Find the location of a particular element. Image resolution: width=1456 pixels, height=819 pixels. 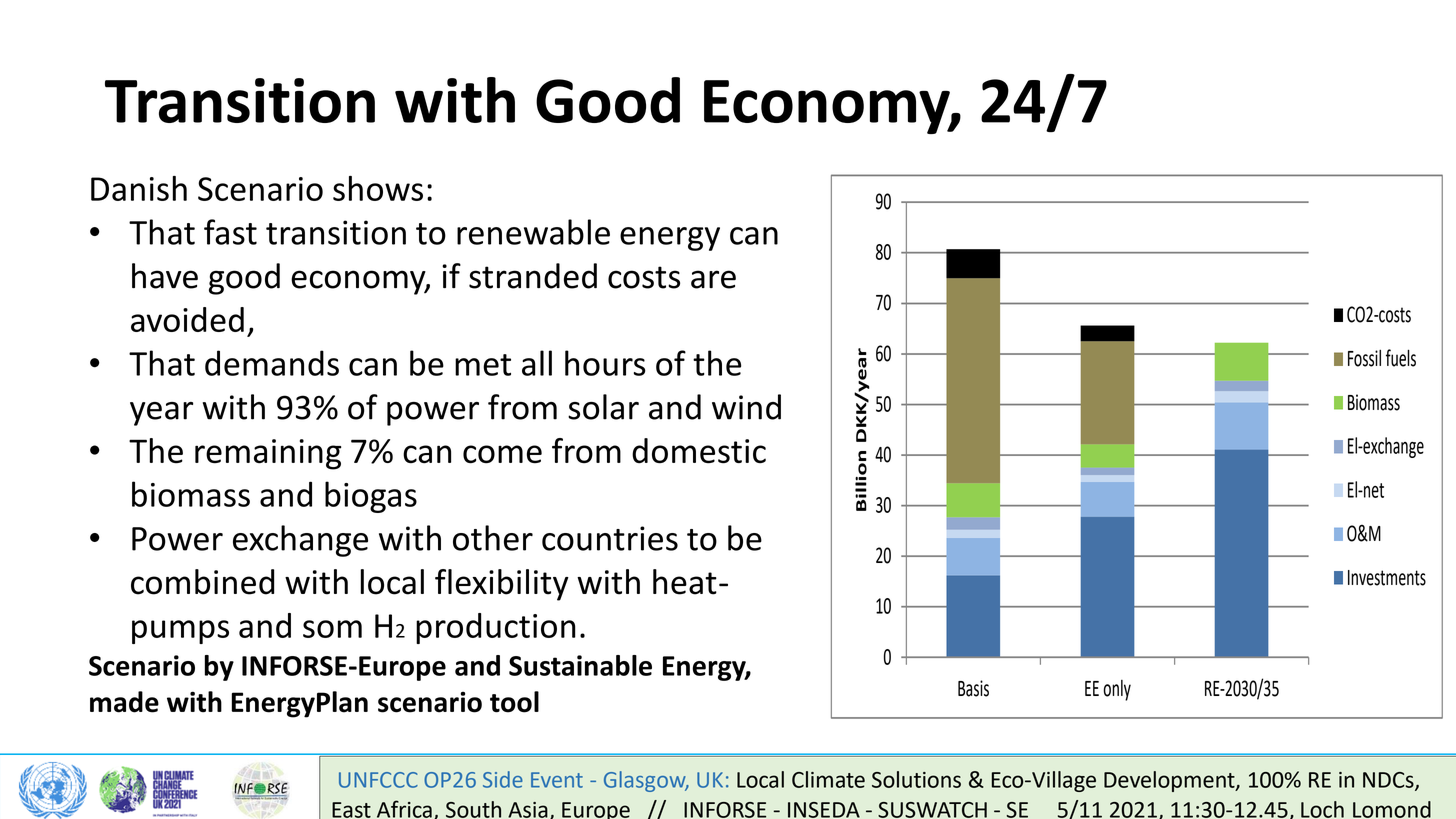

Development is located at coordinates (1170, 781).
